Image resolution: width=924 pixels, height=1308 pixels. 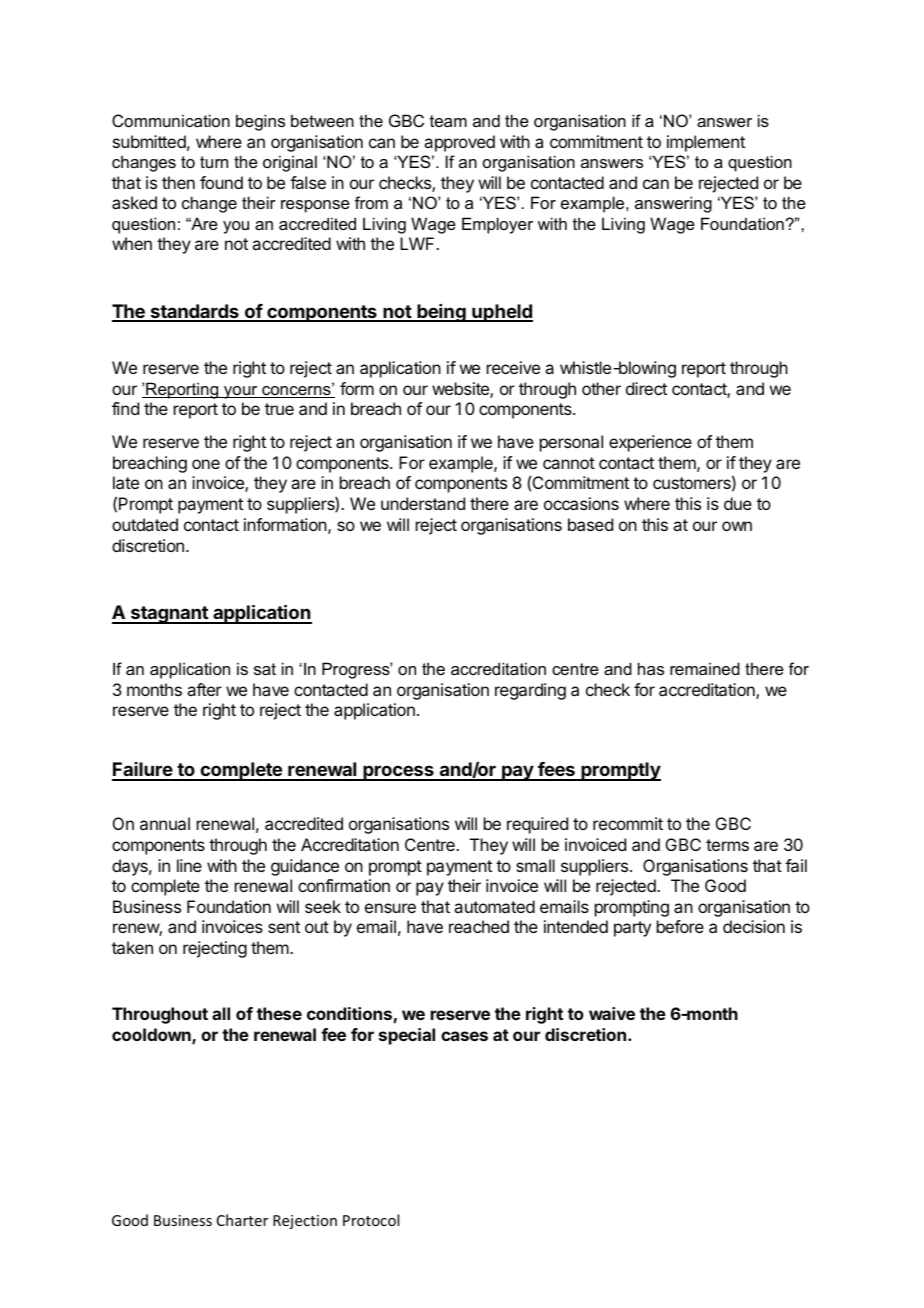 What do you see at coordinates (423, 503) in the image?
I see `understand` at bounding box center [423, 503].
